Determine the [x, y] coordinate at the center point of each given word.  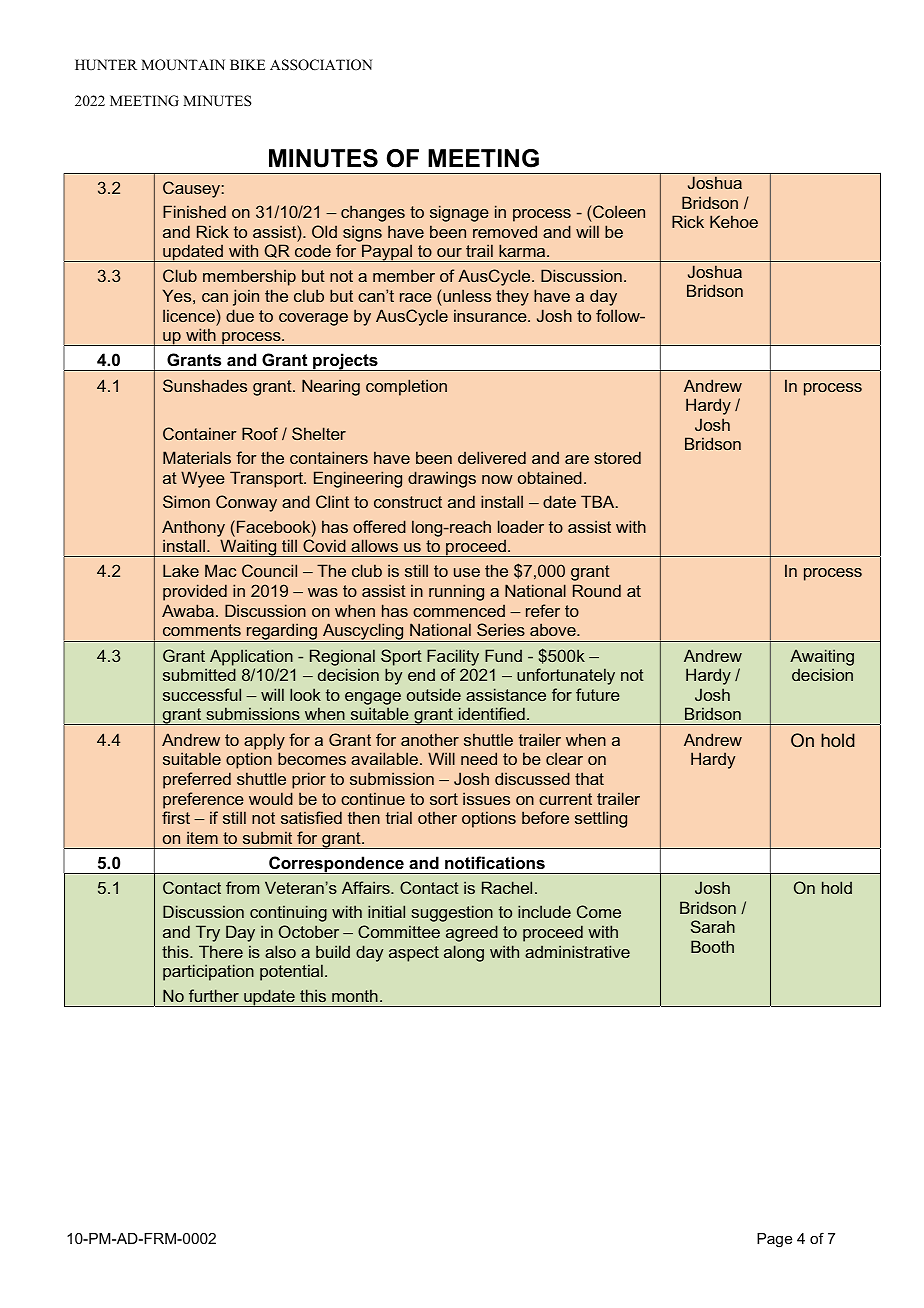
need [479, 758]
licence [190, 315]
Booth [712, 946]
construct [408, 502]
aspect [414, 954]
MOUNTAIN [183, 65]
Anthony [193, 528]
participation [208, 972]
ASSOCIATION [321, 65]
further [214, 995]
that [589, 778]
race [416, 297]
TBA [599, 501]
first [176, 817]
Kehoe [734, 221]
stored [617, 457]
